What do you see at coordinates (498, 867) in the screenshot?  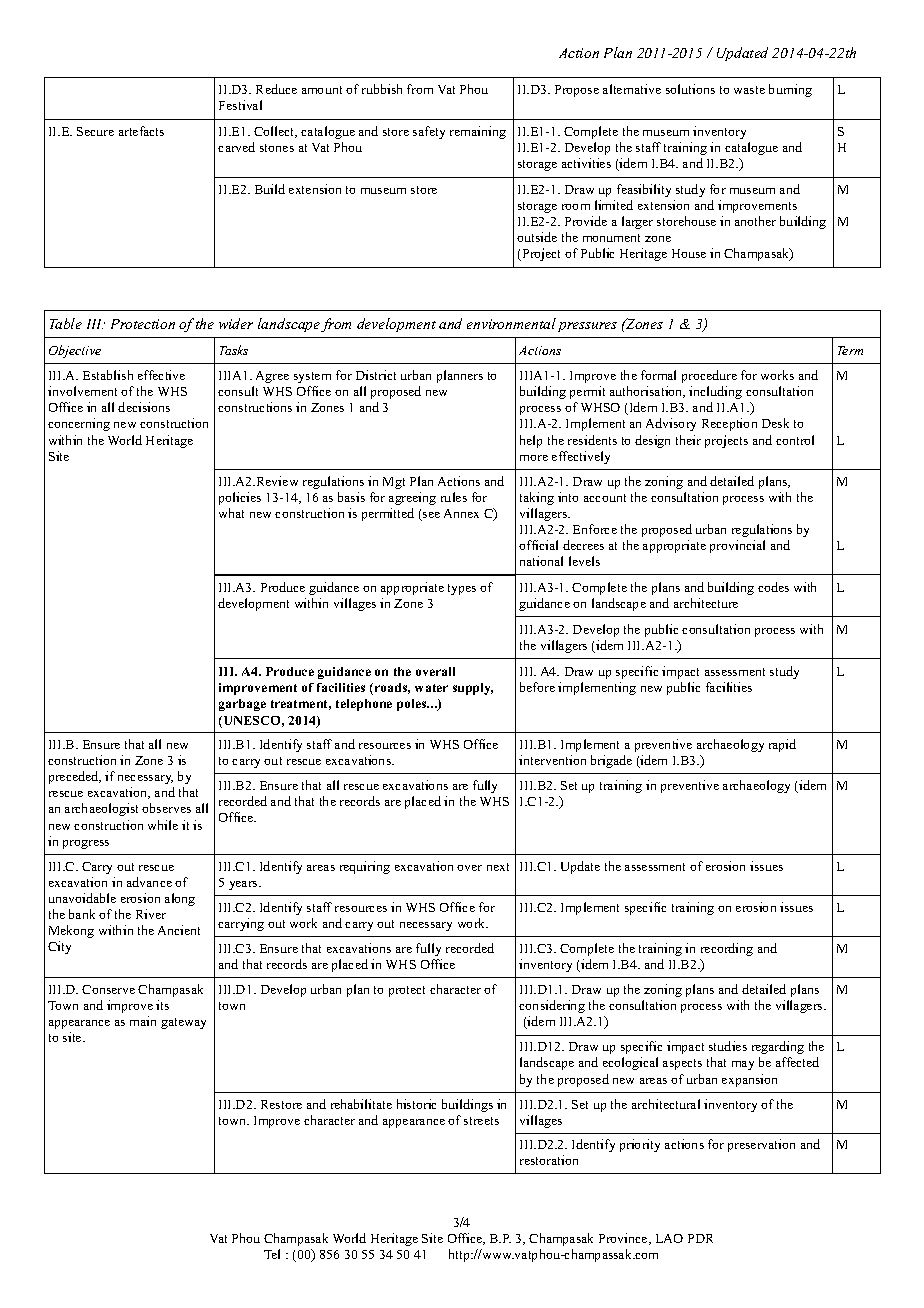 I see `next` at bounding box center [498, 867].
